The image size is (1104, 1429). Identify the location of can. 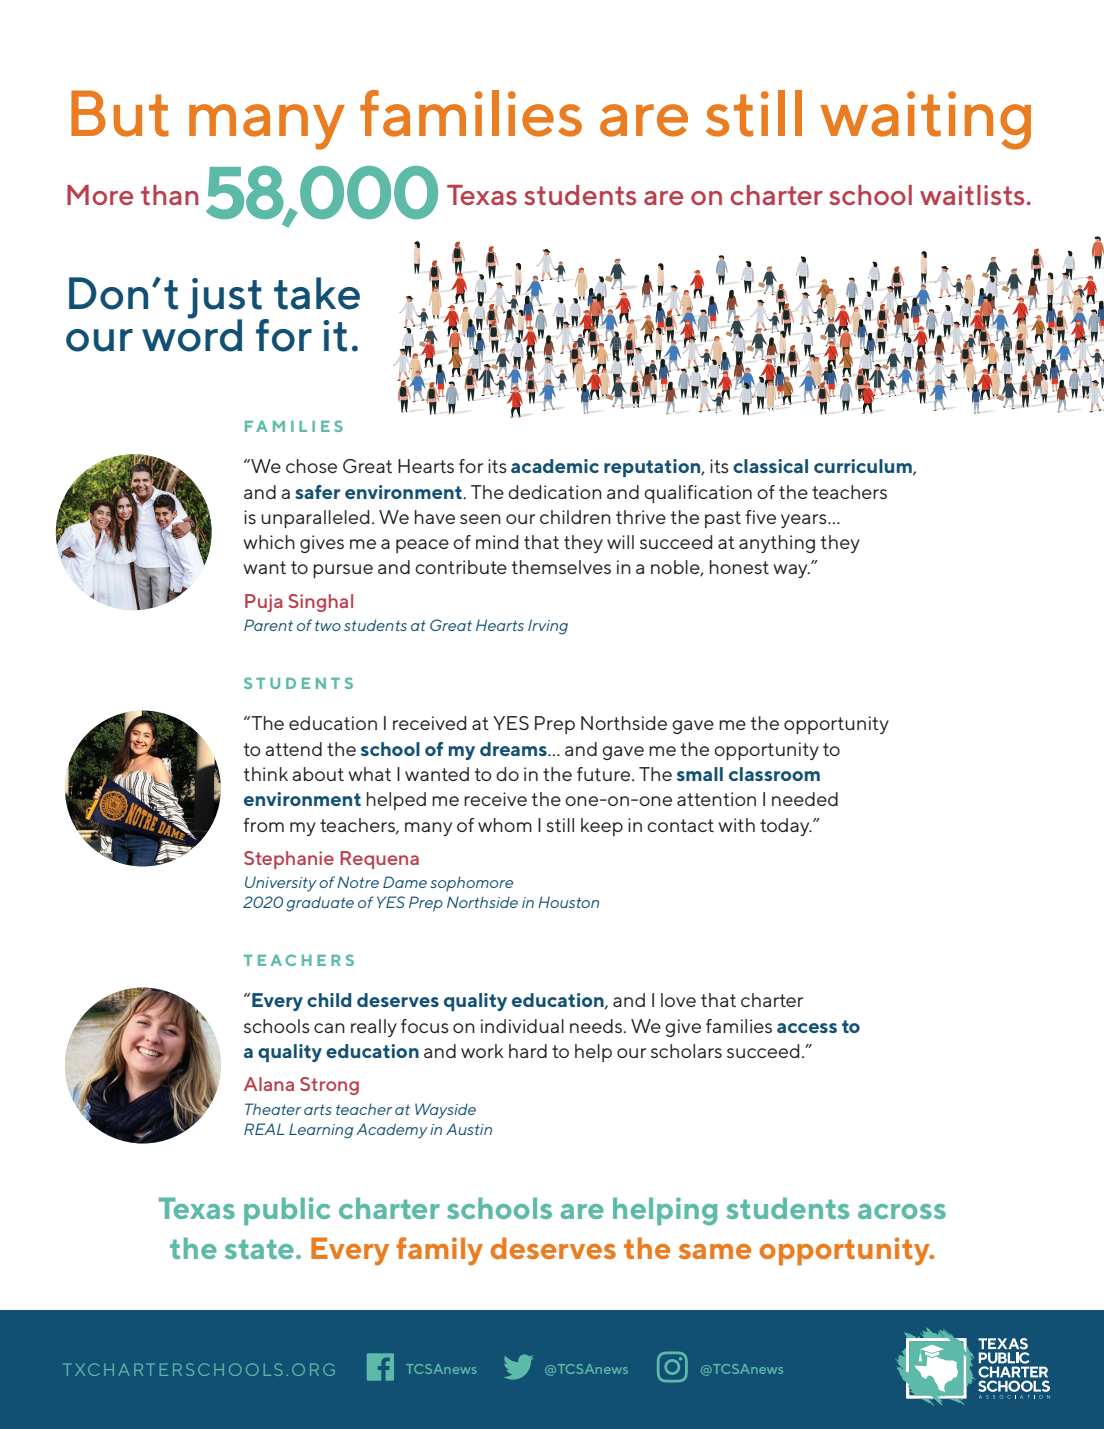
(329, 1028).
